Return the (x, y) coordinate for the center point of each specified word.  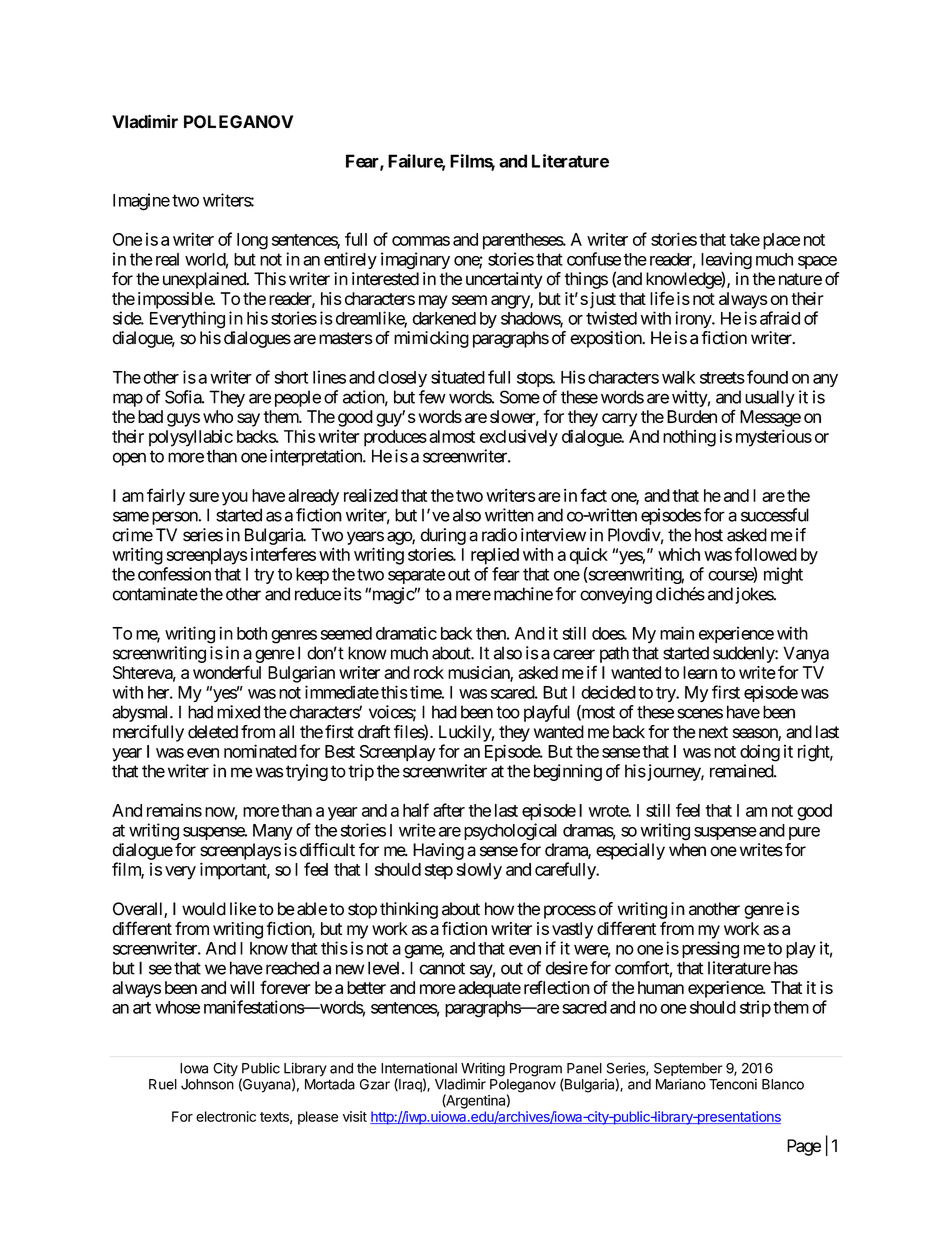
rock (429, 672)
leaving (726, 262)
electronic (226, 1116)
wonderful (227, 672)
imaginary (415, 261)
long (252, 241)
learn (700, 672)
